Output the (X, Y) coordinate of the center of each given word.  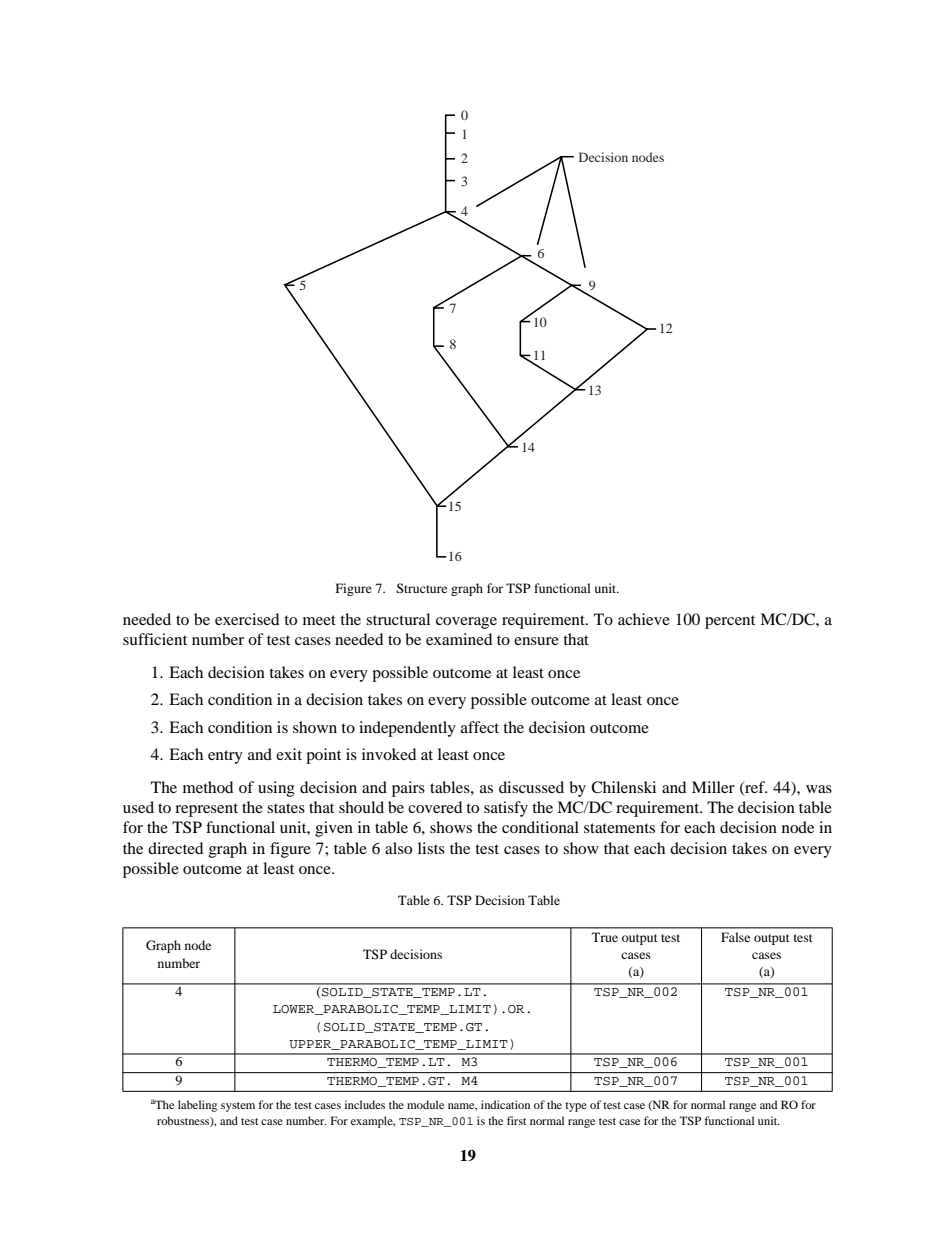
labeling (197, 1106)
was (819, 789)
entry (225, 757)
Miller (713, 787)
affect (480, 727)
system (238, 1107)
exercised (247, 619)
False (735, 937)
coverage (466, 623)
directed (175, 848)
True (605, 937)
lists (431, 848)
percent (730, 622)
